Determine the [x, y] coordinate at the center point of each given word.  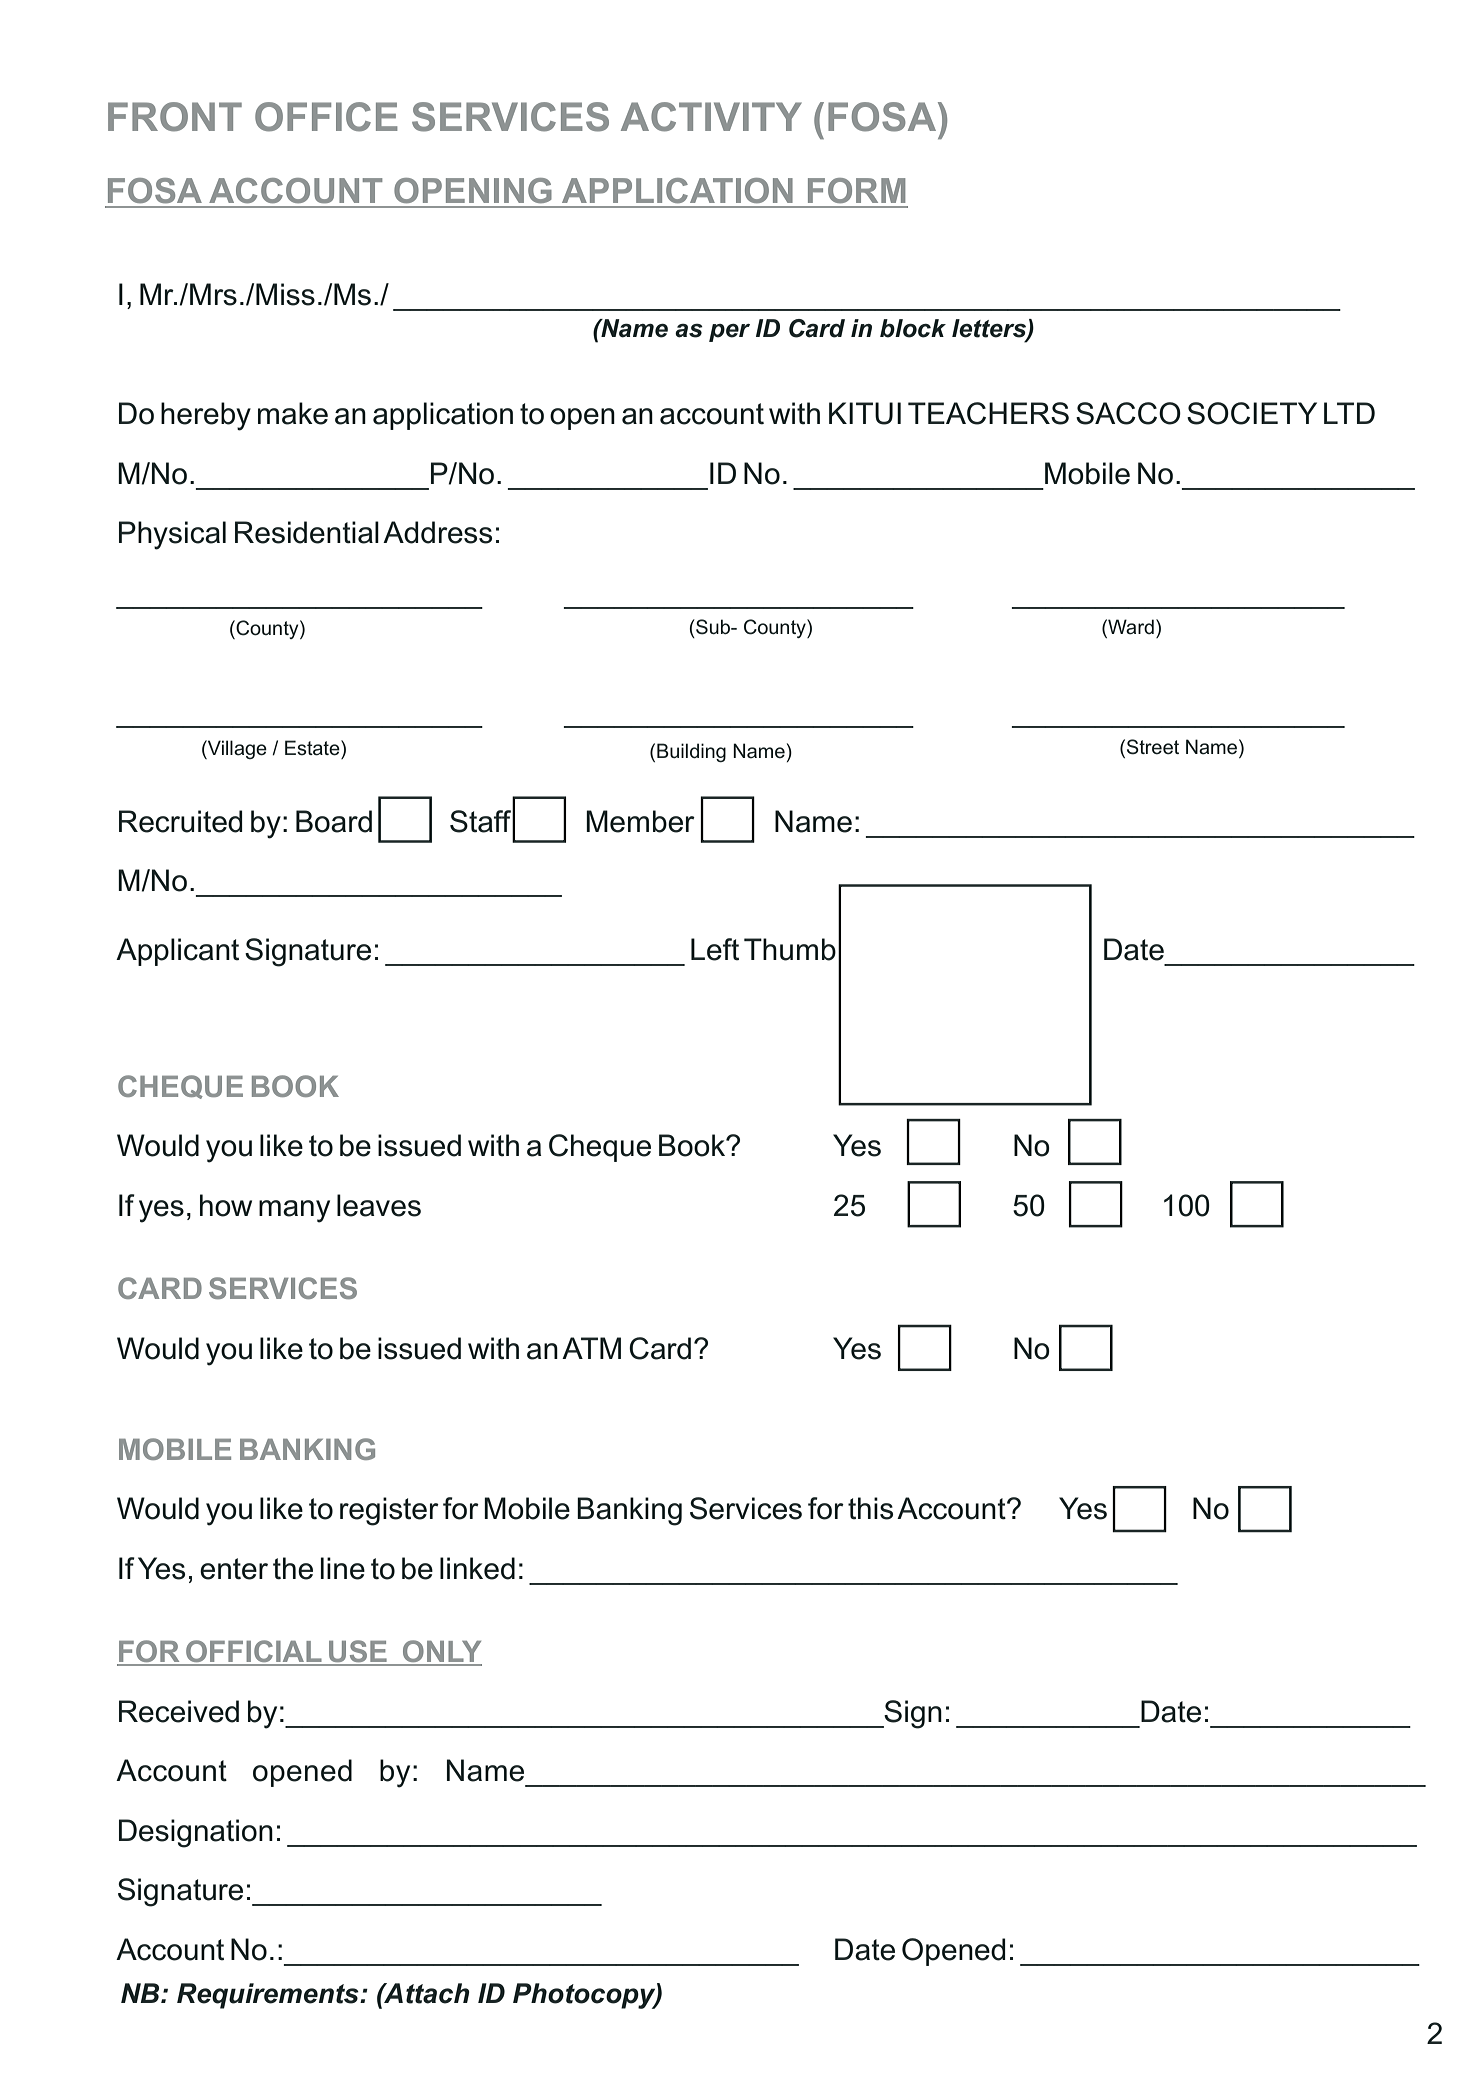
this [870, 1508]
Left [715, 949]
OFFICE [326, 117]
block [913, 328]
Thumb [790, 949]
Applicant [177, 952]
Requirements [269, 1996]
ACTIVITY [711, 117]
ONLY [441, 1652]
